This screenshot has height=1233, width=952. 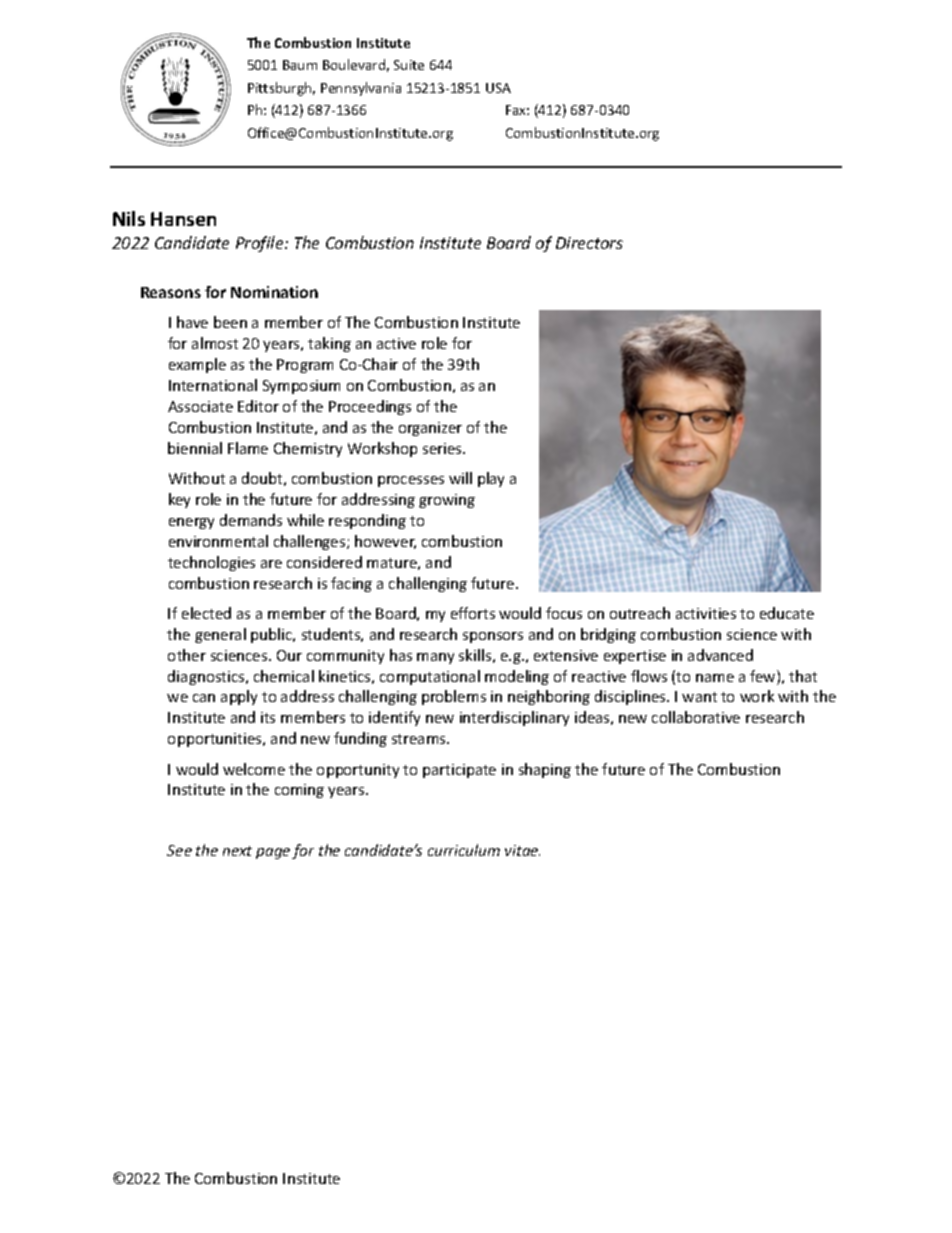 What do you see at coordinates (430, 429) in the screenshot?
I see `organizer` at bounding box center [430, 429].
